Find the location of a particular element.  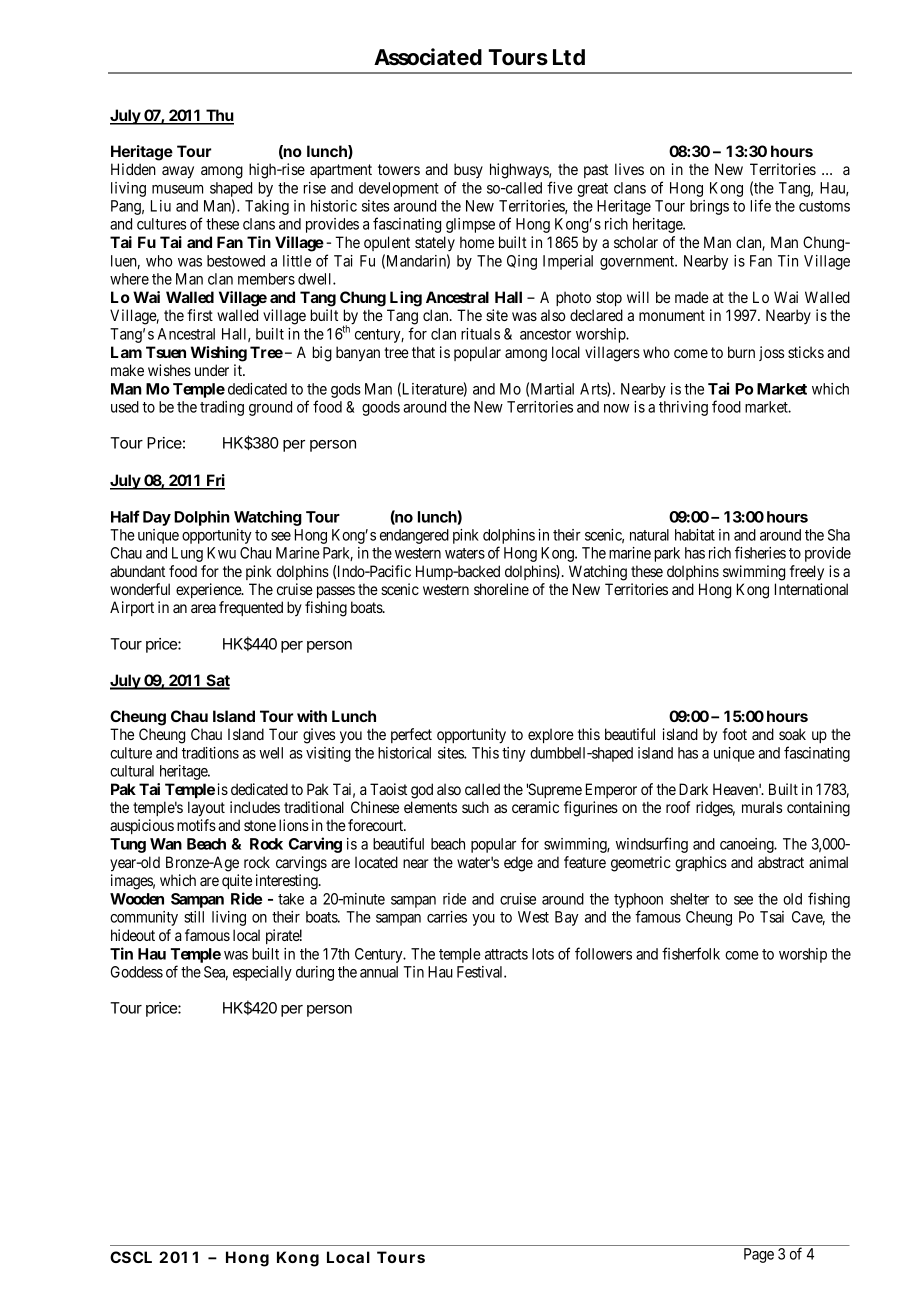

Associated is located at coordinates (428, 57).
